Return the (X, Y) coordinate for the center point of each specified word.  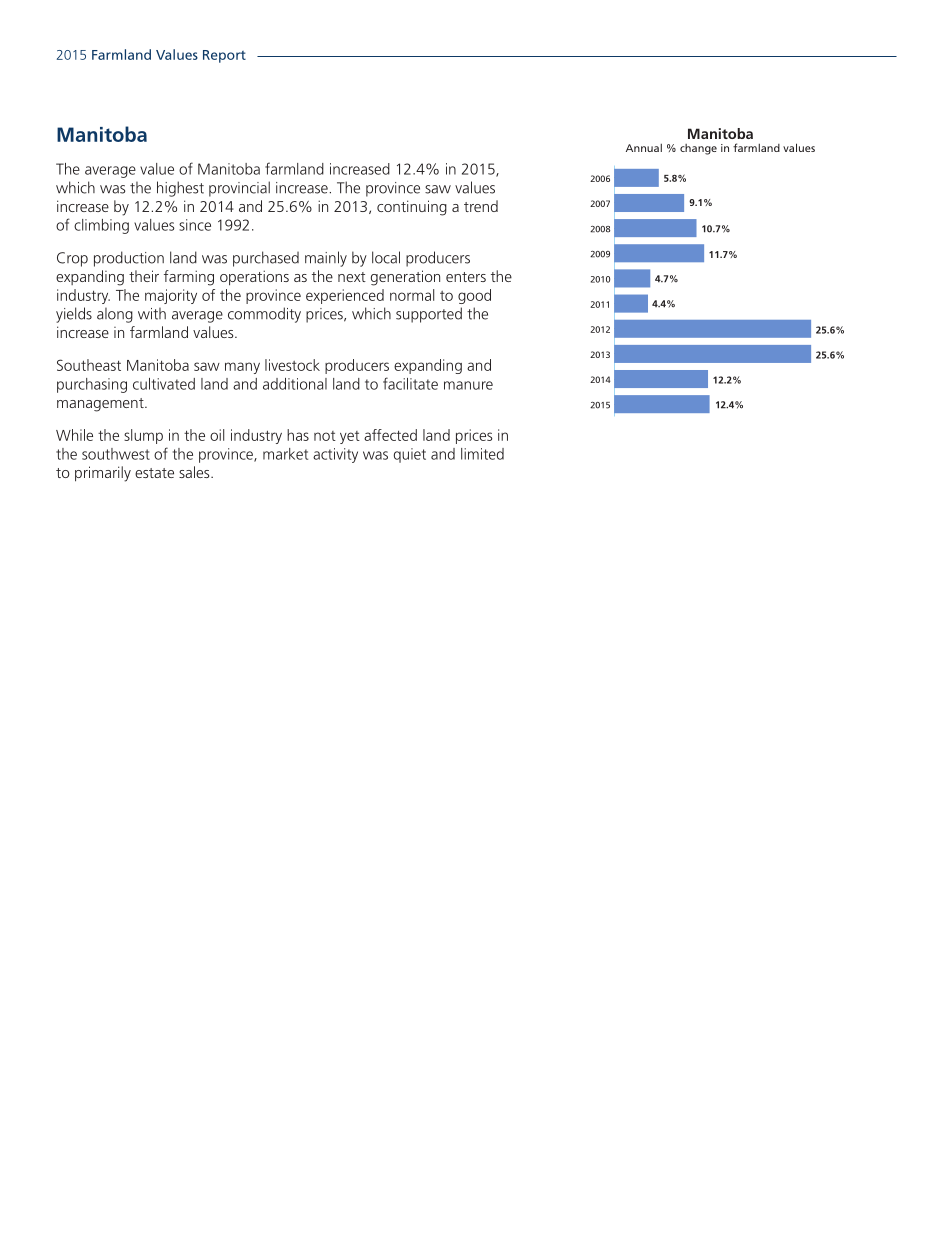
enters (466, 277)
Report (224, 56)
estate (154, 473)
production (129, 259)
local (386, 257)
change (698, 149)
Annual (644, 148)
